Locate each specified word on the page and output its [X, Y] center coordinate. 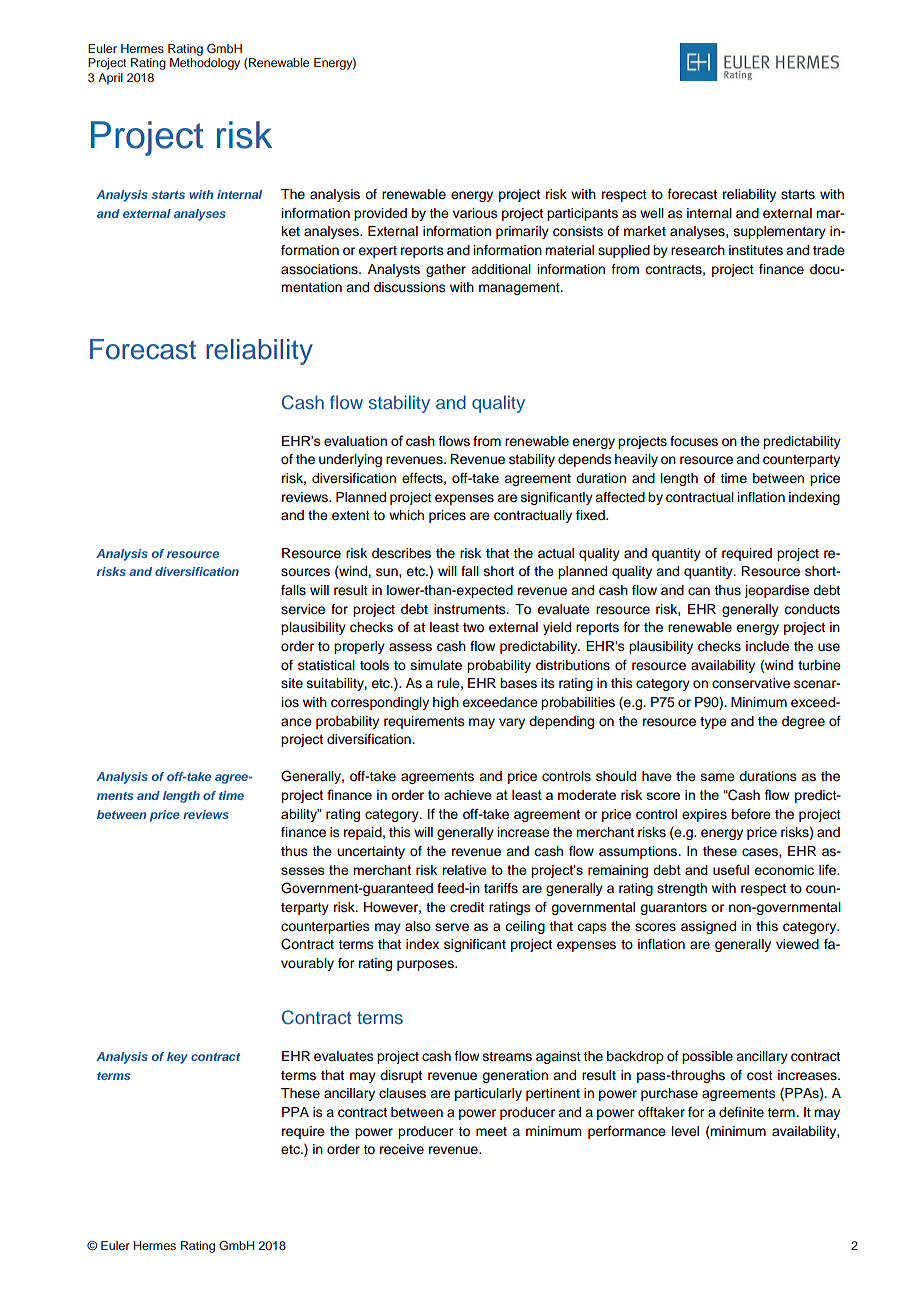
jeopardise [776, 591]
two [473, 627]
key [177, 1058]
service [303, 609]
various [475, 213]
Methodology [205, 64]
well [652, 213]
